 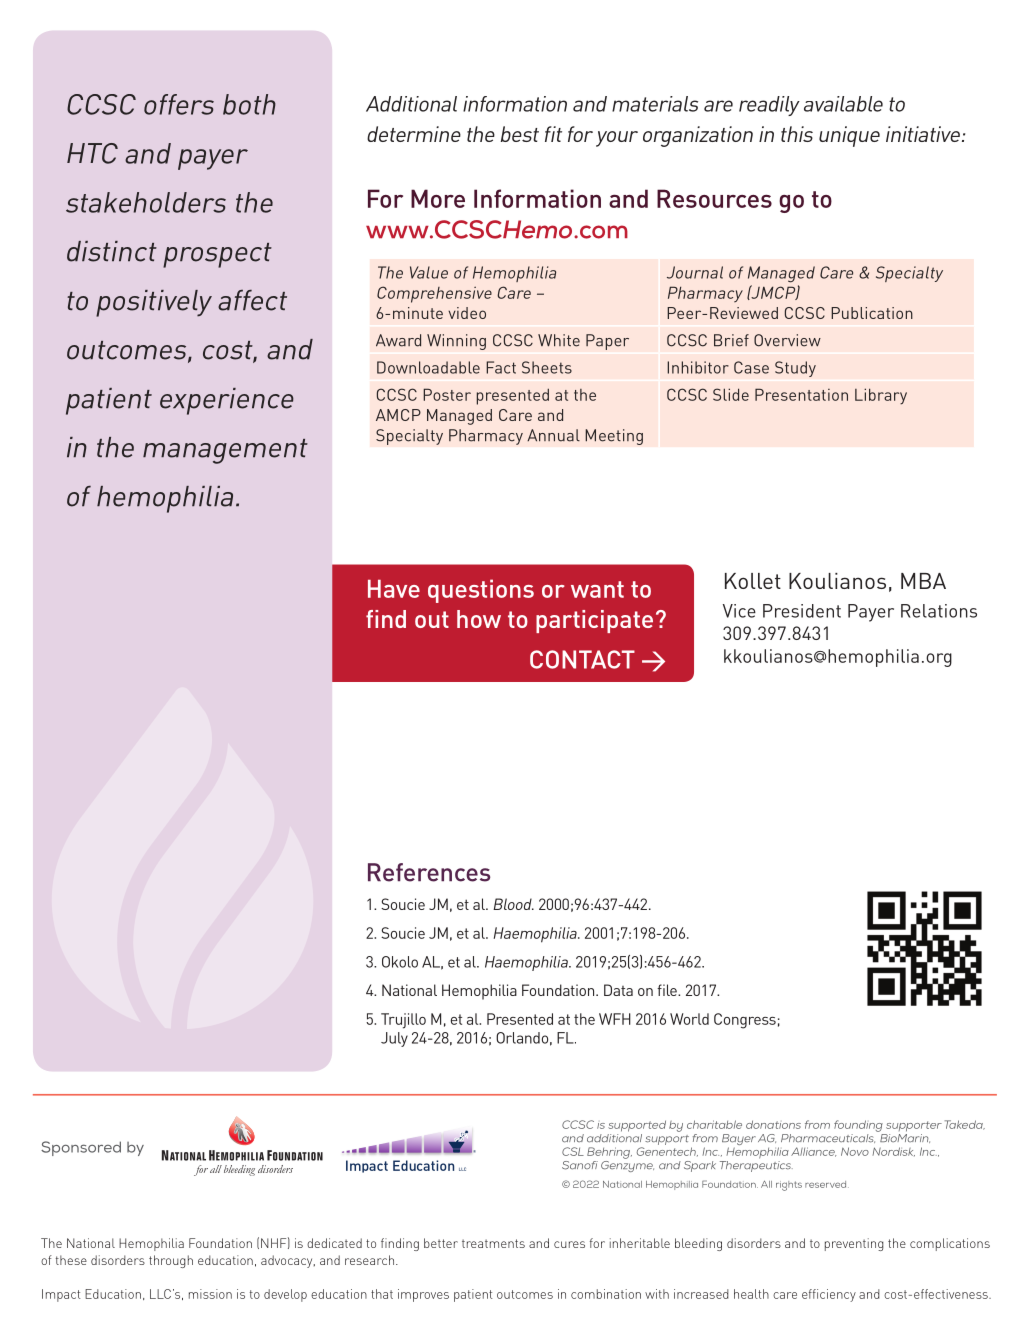 I want to click on preventing, so click(x=854, y=1244).
